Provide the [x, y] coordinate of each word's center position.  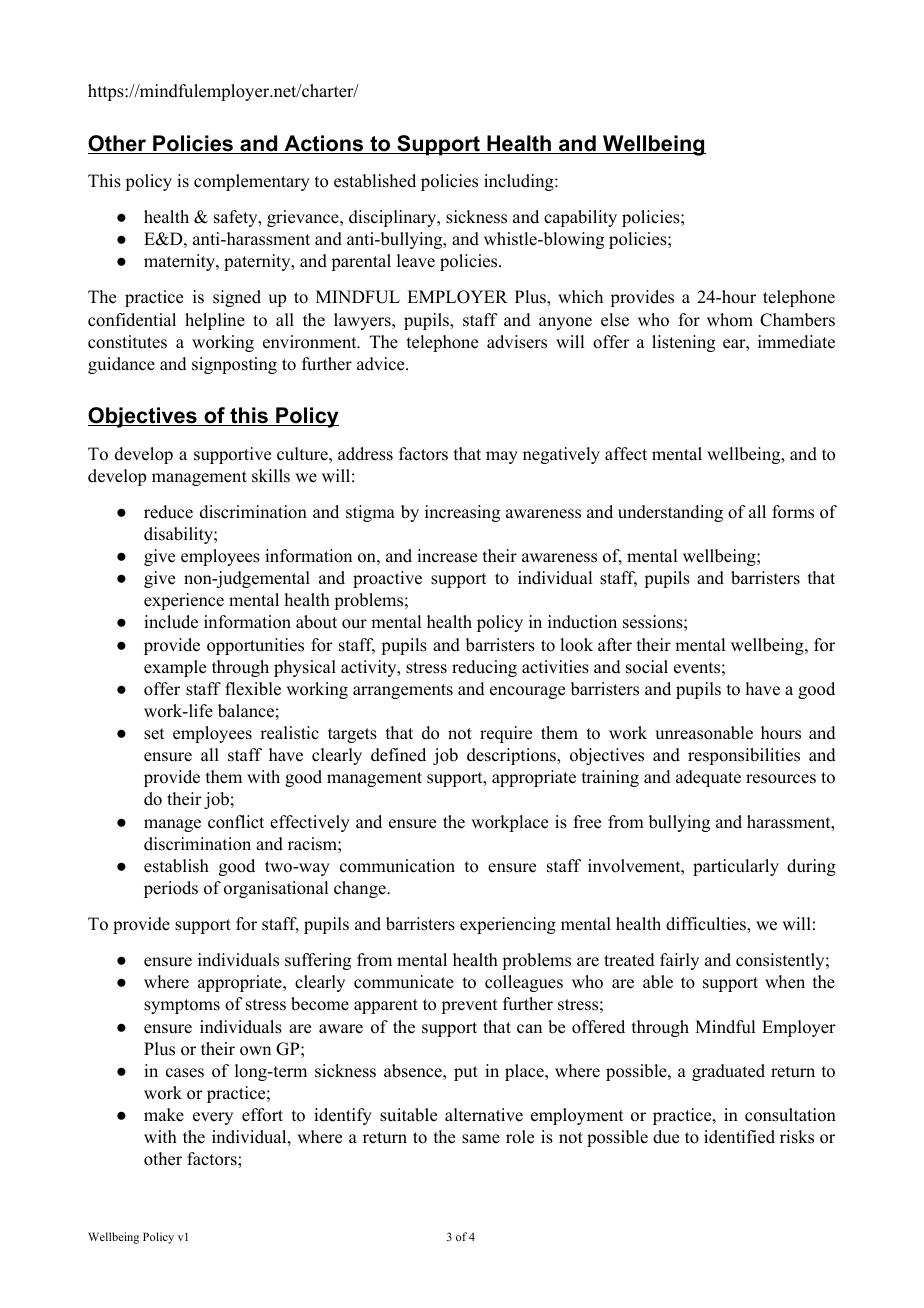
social [647, 667]
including [520, 182]
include [171, 622]
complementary [252, 182]
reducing [484, 668]
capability [580, 218]
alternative [484, 1115]
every [213, 1118]
